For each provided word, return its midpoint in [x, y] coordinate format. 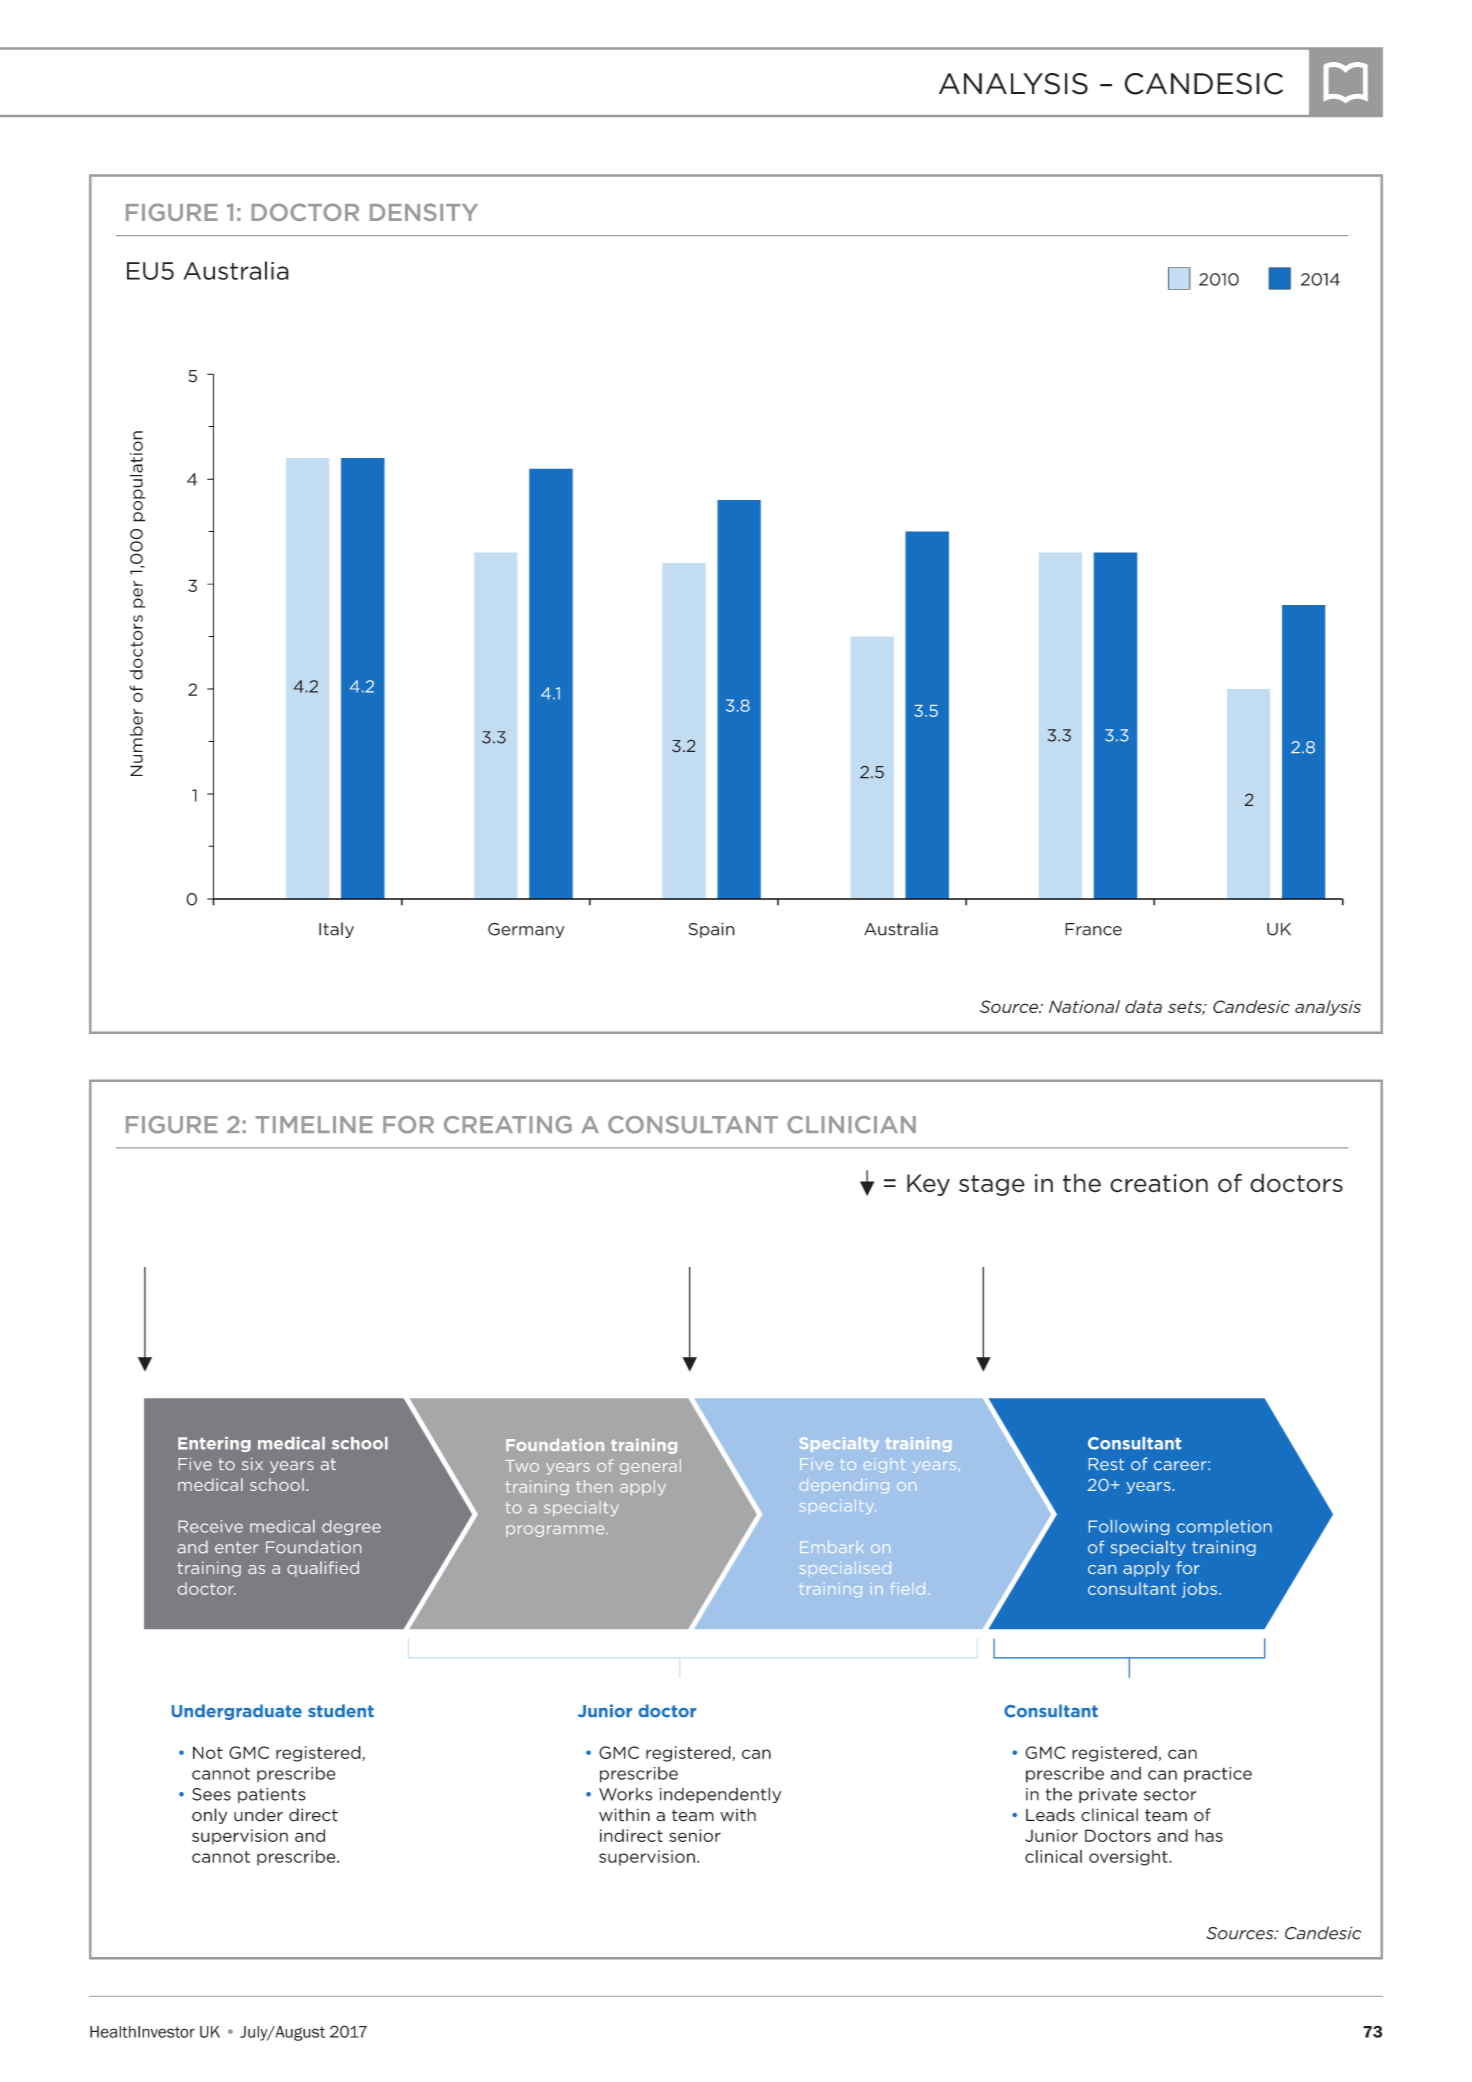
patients [272, 1795]
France [1093, 929]
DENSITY [424, 212]
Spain [712, 930]
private [1108, 1795]
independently [720, 1795]
